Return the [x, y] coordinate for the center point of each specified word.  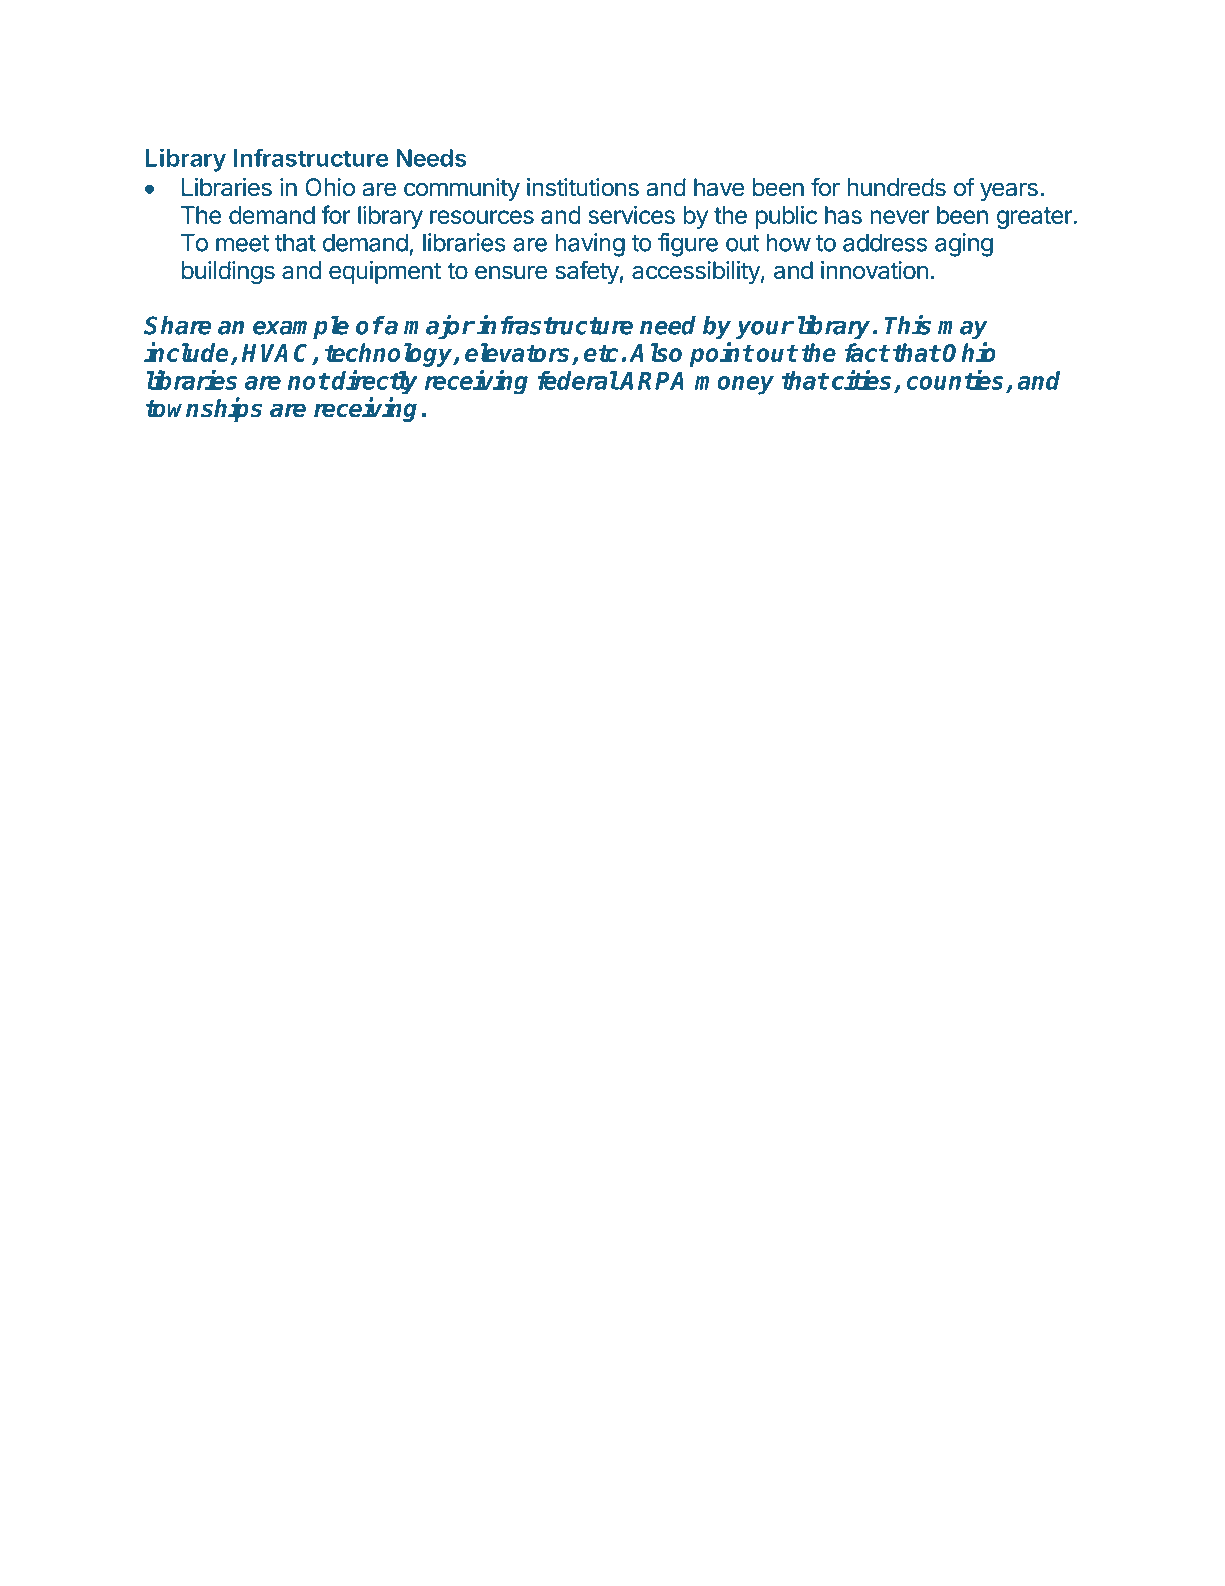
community [462, 189]
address [885, 242]
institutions [583, 187]
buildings [228, 272]
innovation [874, 270]
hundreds [897, 187]
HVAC [278, 354]
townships [204, 409]
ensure [511, 272]
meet [242, 243]
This [907, 324]
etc [601, 353]
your [765, 330]
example [301, 327]
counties [955, 380]
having [590, 245]
